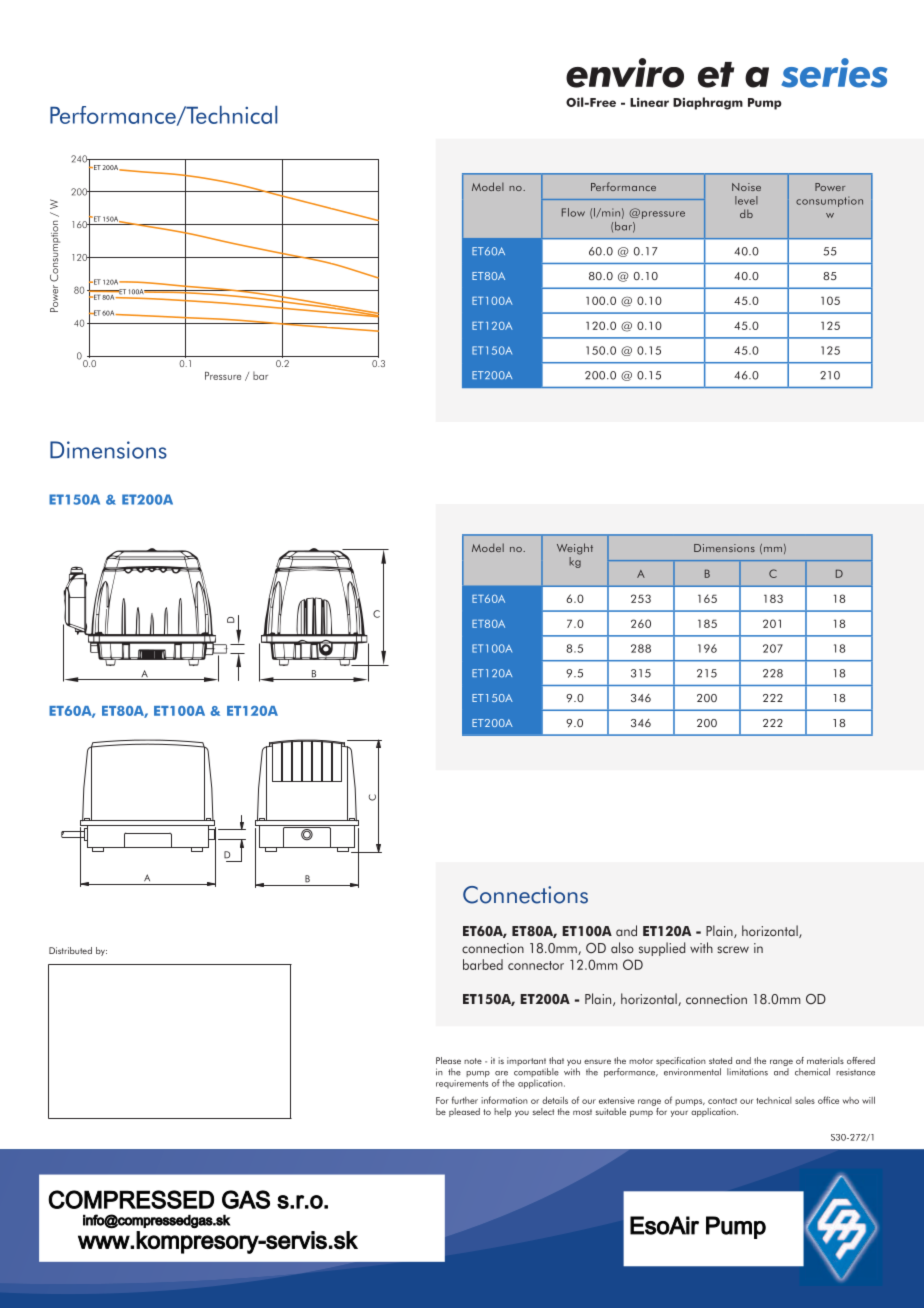 This image has height=1308, width=924. I want to click on screw, so click(733, 950).
